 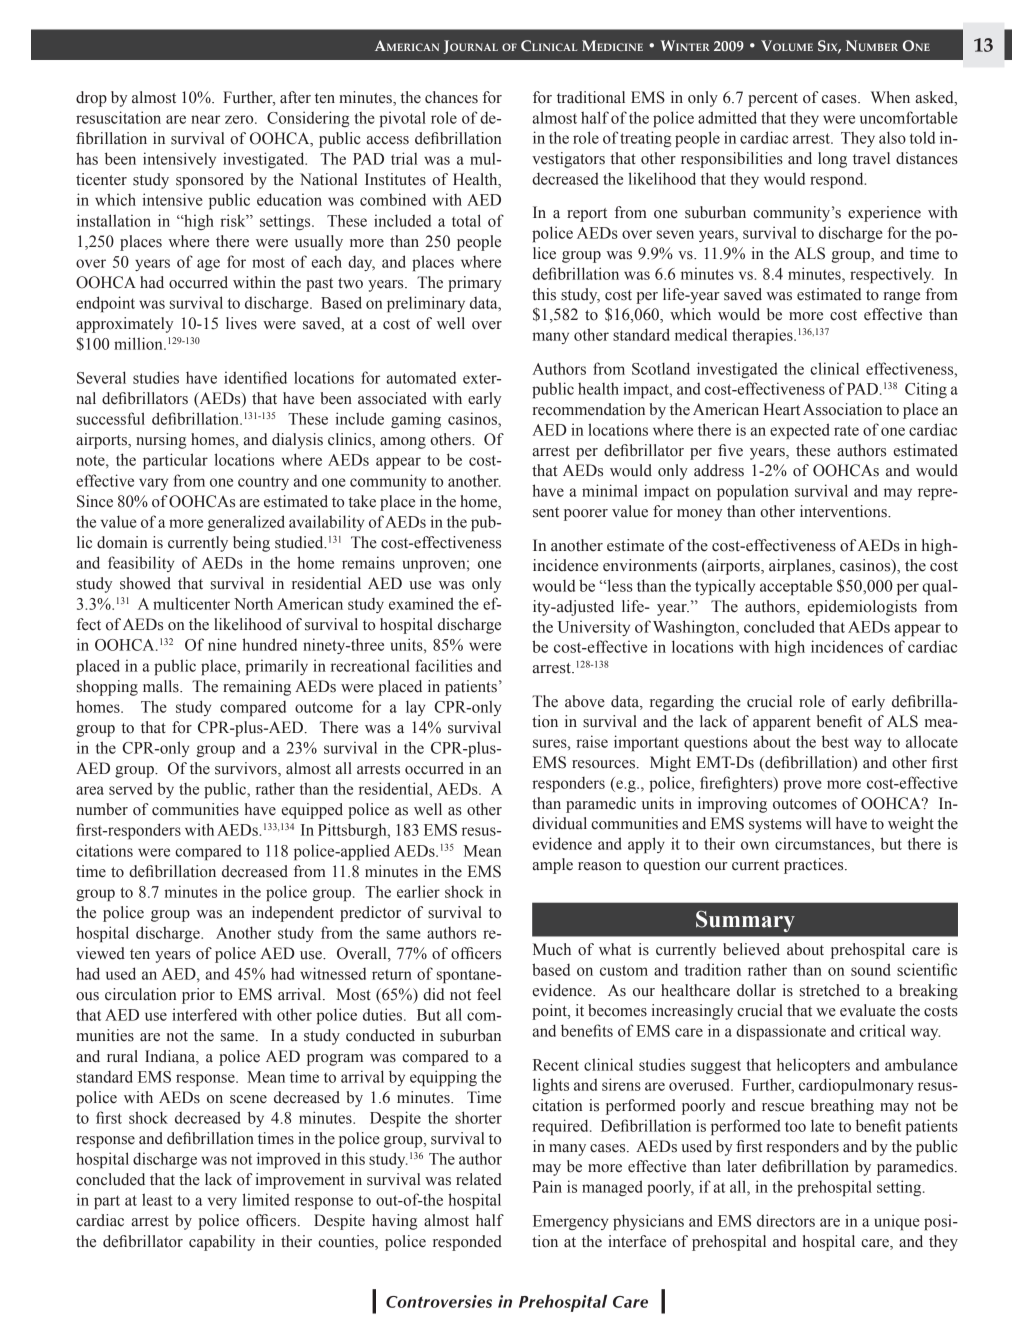 I want to click on minimal, so click(x=610, y=490).
